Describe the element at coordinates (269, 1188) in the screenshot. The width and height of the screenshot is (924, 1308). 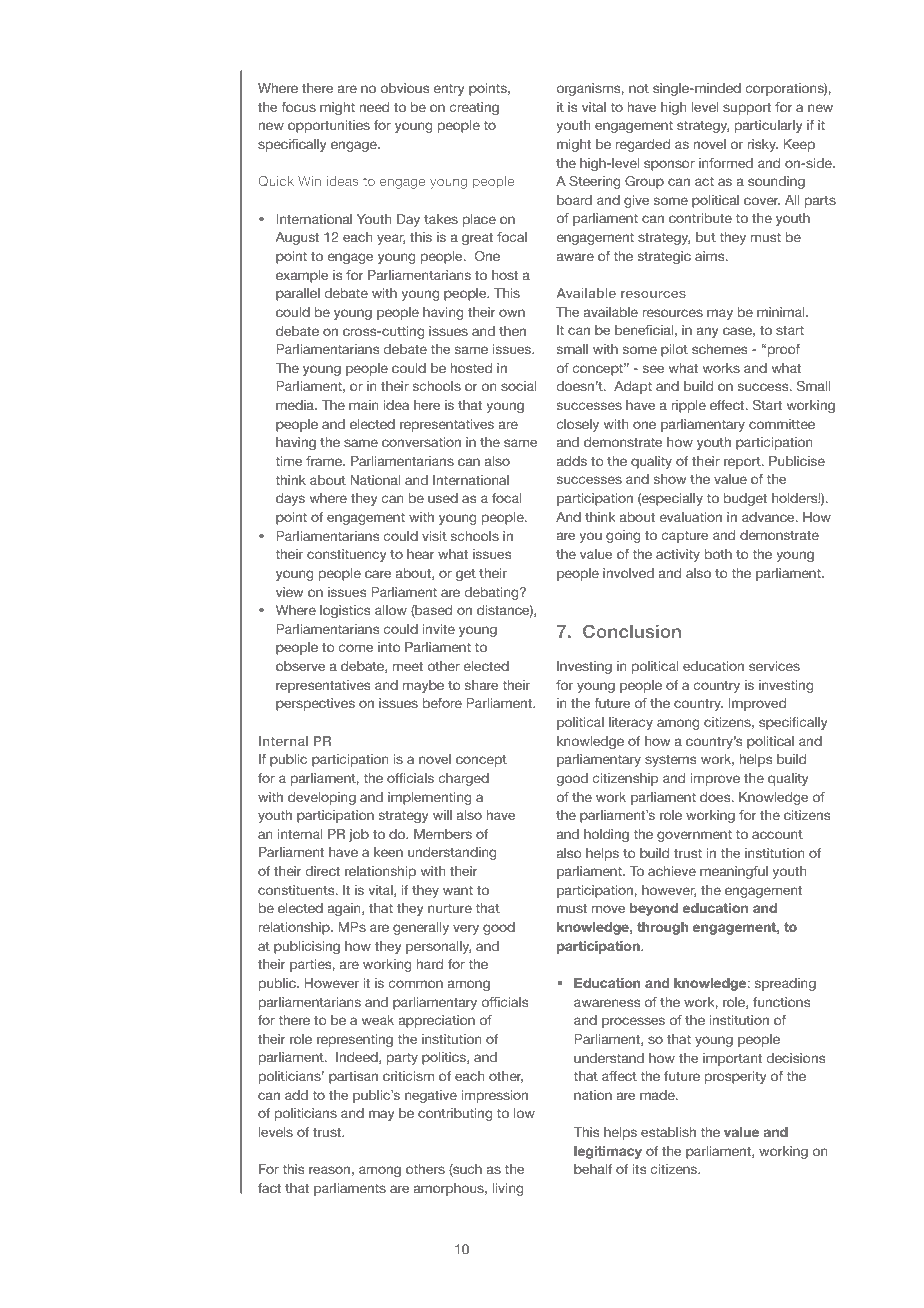
I see `fact` at that location.
